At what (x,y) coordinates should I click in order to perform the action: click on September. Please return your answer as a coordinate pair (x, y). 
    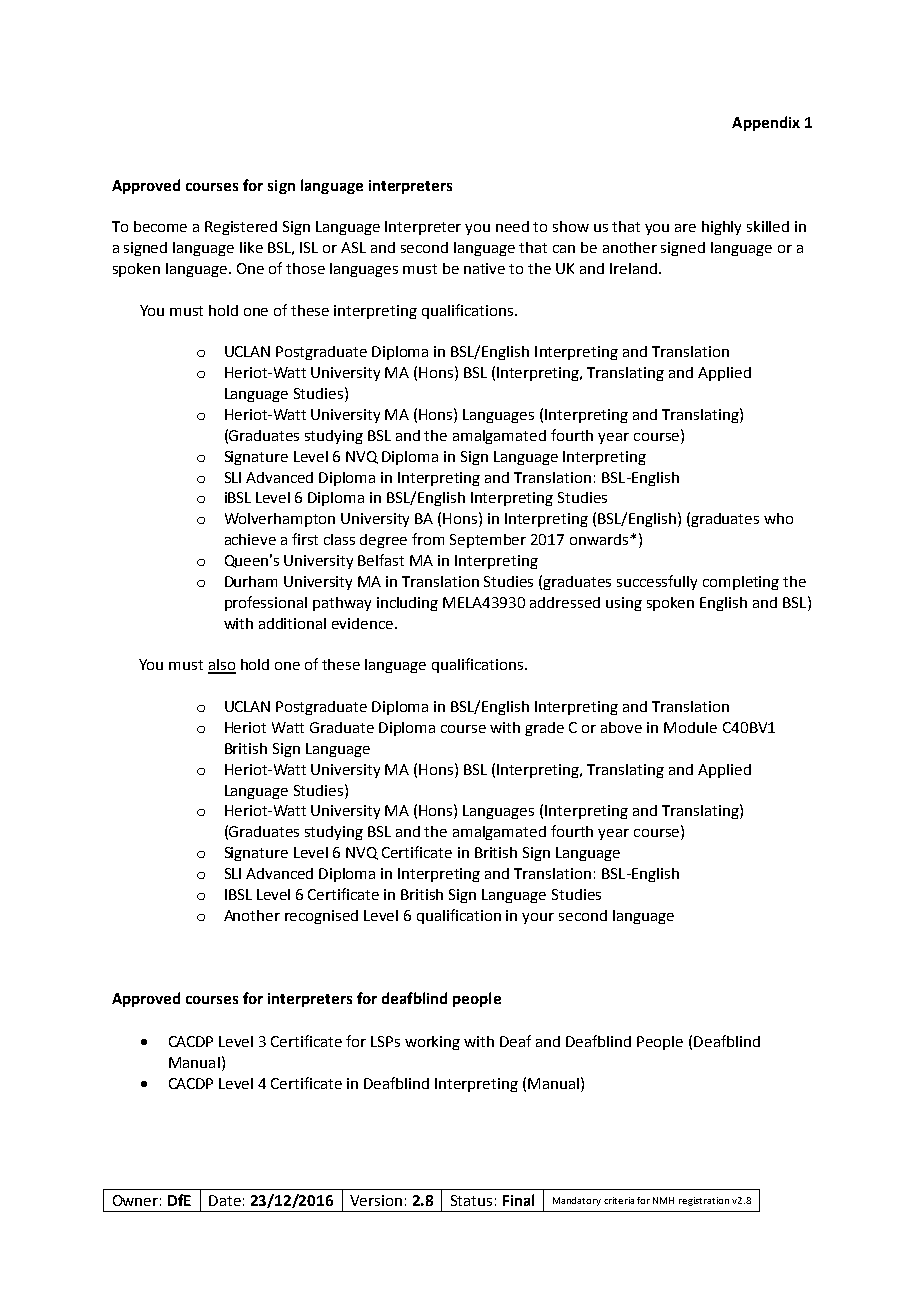
    Looking at the image, I should click on (488, 541).
